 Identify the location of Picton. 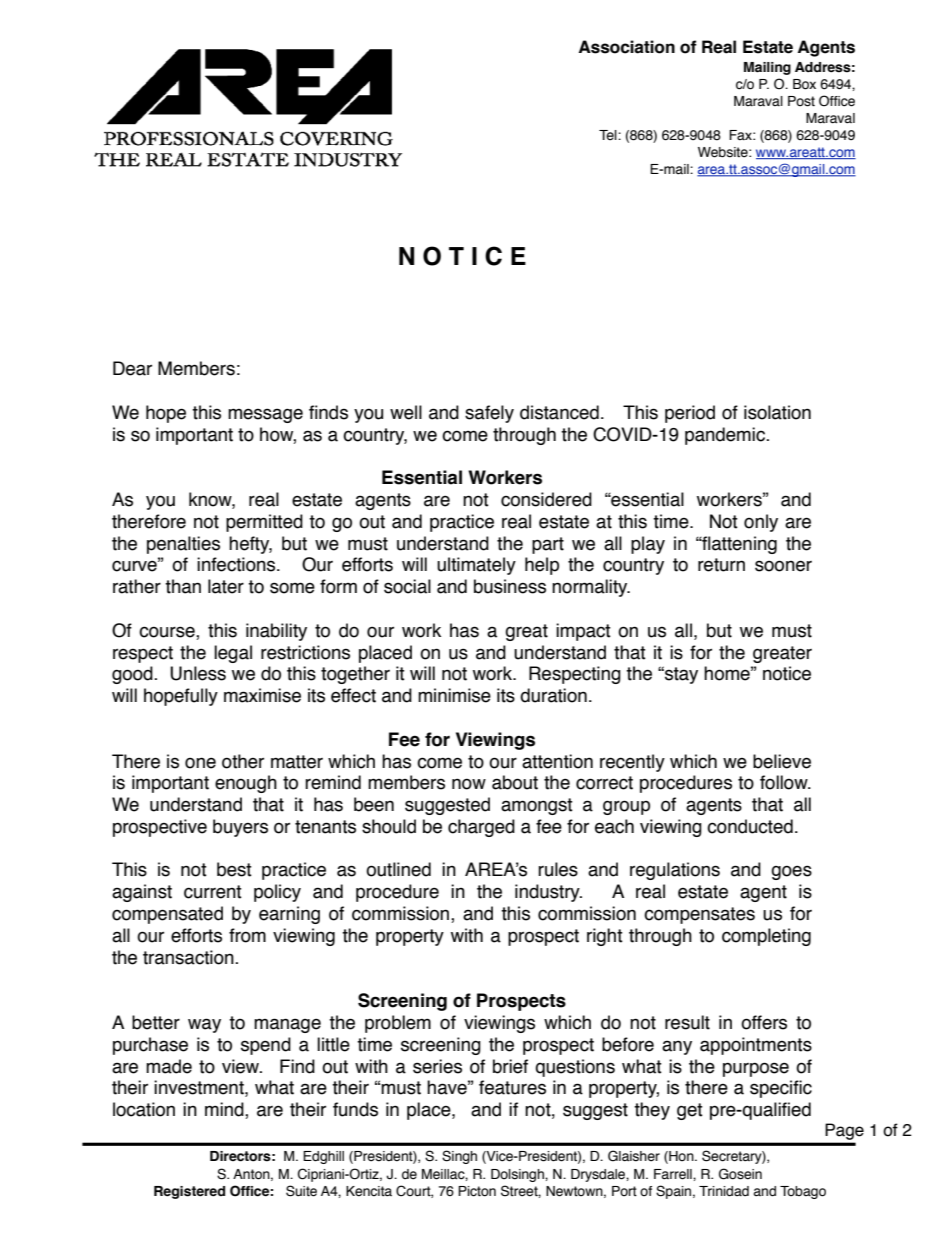
(477, 1191).
